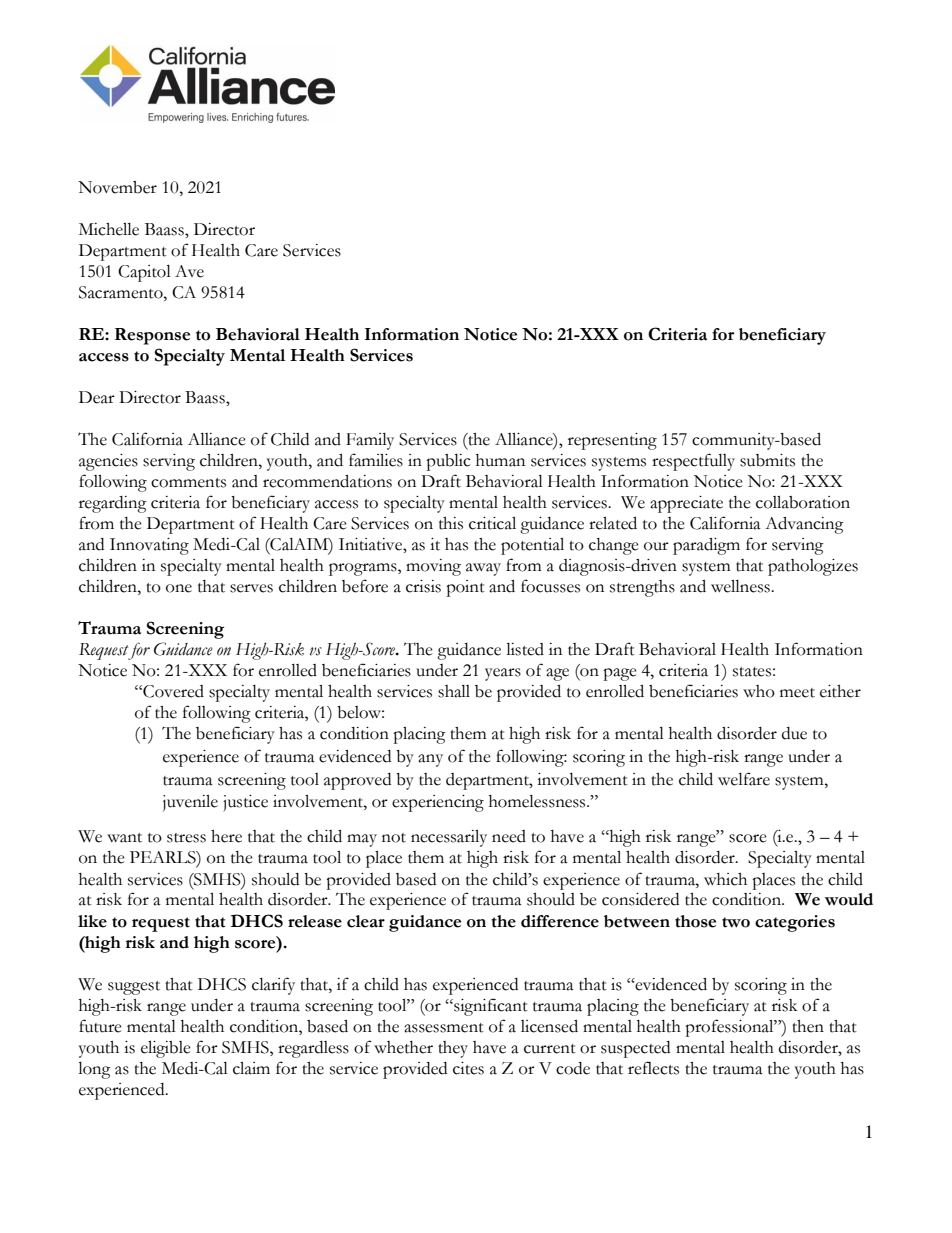 The image size is (952, 1233). I want to click on eligible, so click(166, 1049).
